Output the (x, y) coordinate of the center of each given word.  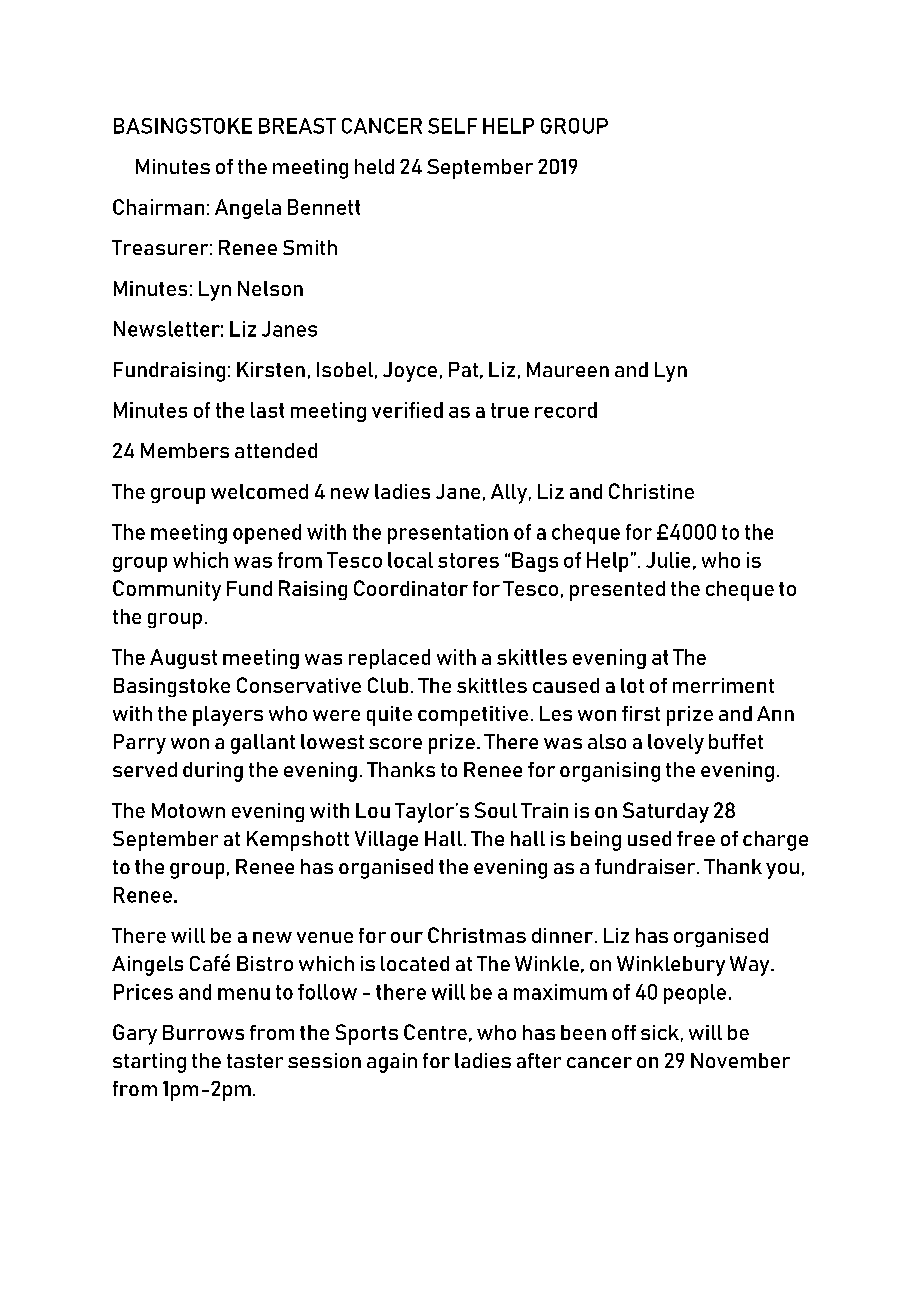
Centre (435, 1032)
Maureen (568, 369)
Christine (651, 491)
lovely (676, 744)
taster (255, 1061)
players (228, 716)
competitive (473, 716)
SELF (452, 126)
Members (185, 450)
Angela (248, 209)
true (510, 410)
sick (660, 1032)
